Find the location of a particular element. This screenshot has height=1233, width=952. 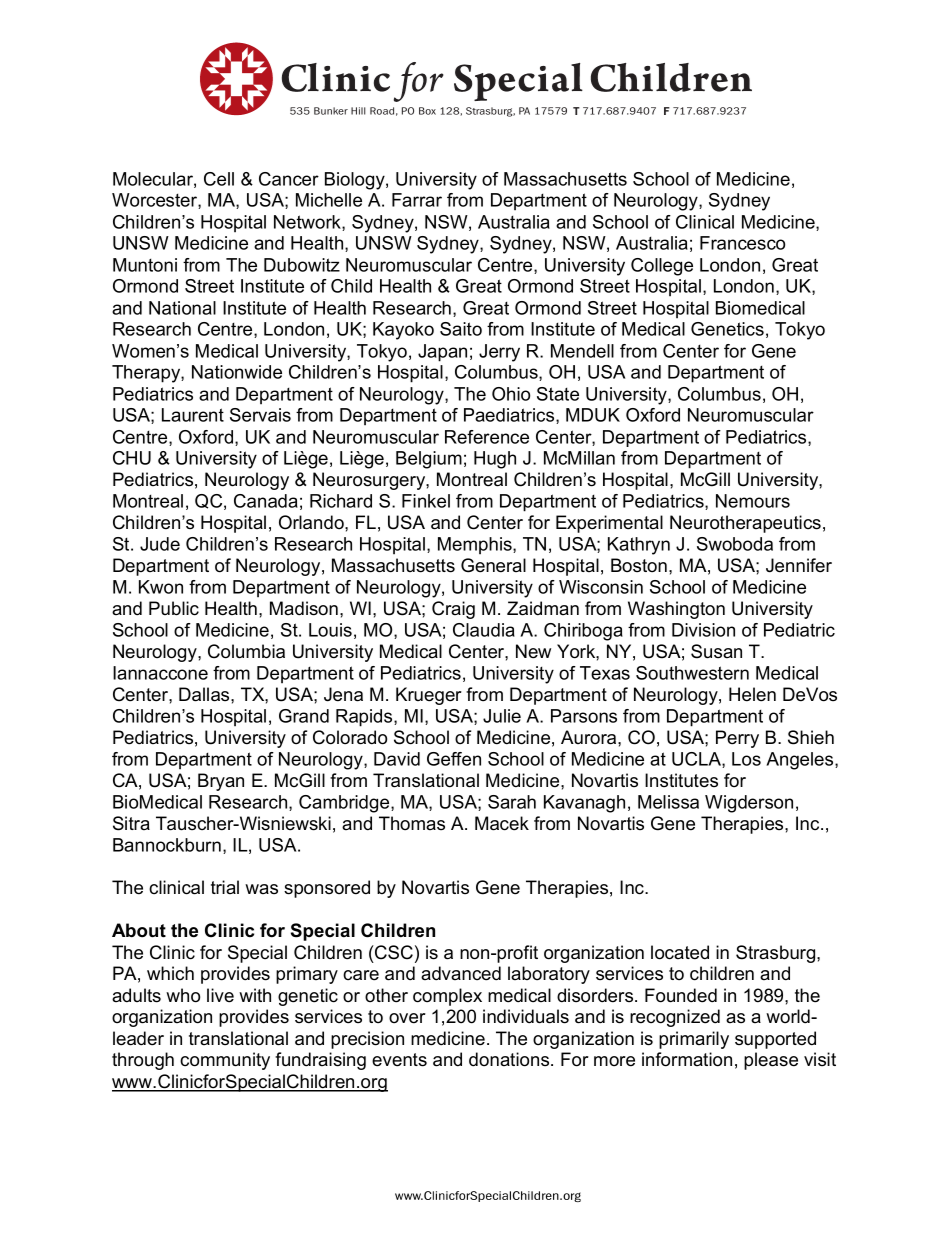

donations is located at coordinates (510, 1059).
